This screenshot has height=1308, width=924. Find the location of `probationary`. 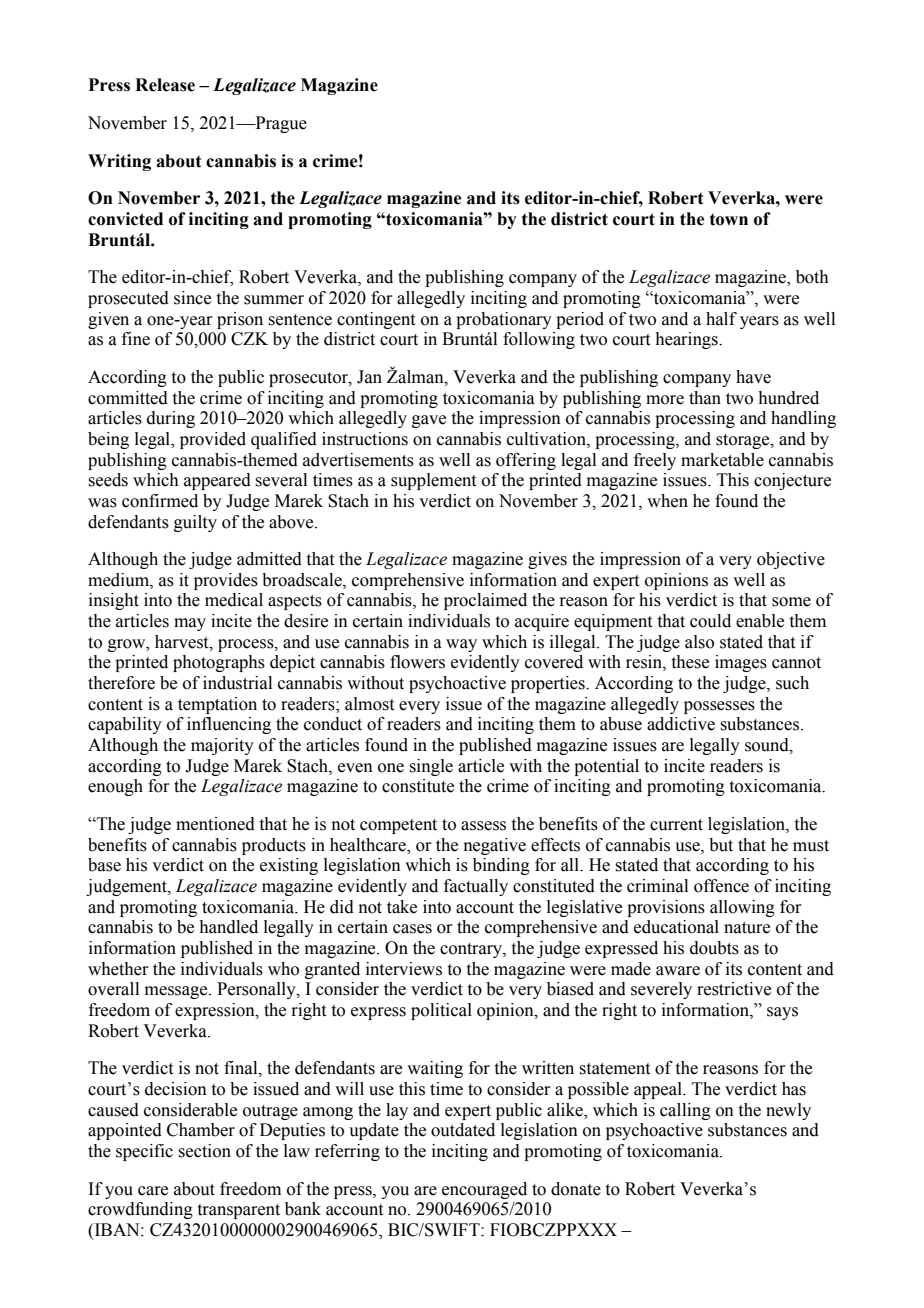

probationary is located at coordinates (504, 320).
